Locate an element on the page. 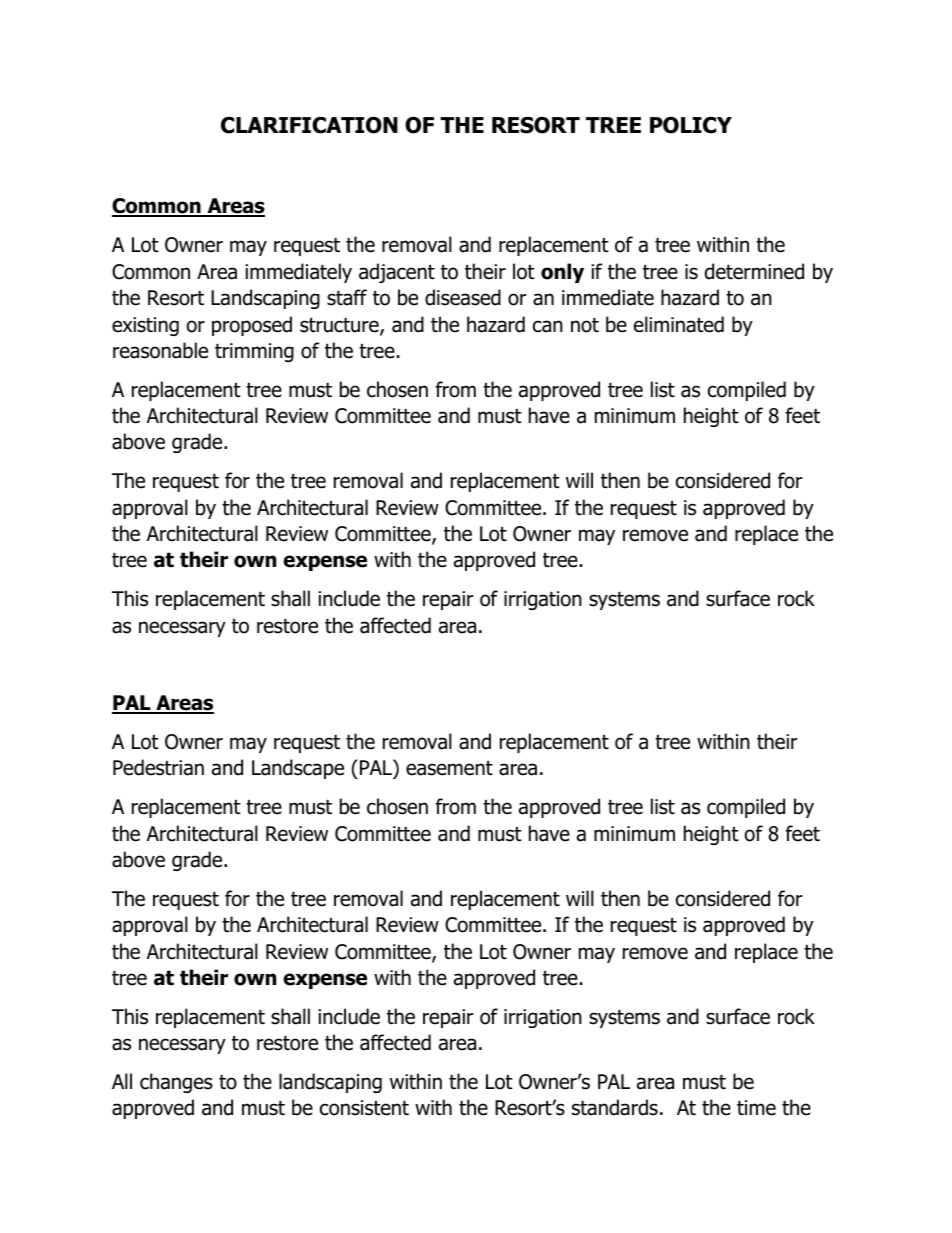  POLICY is located at coordinates (691, 125).
